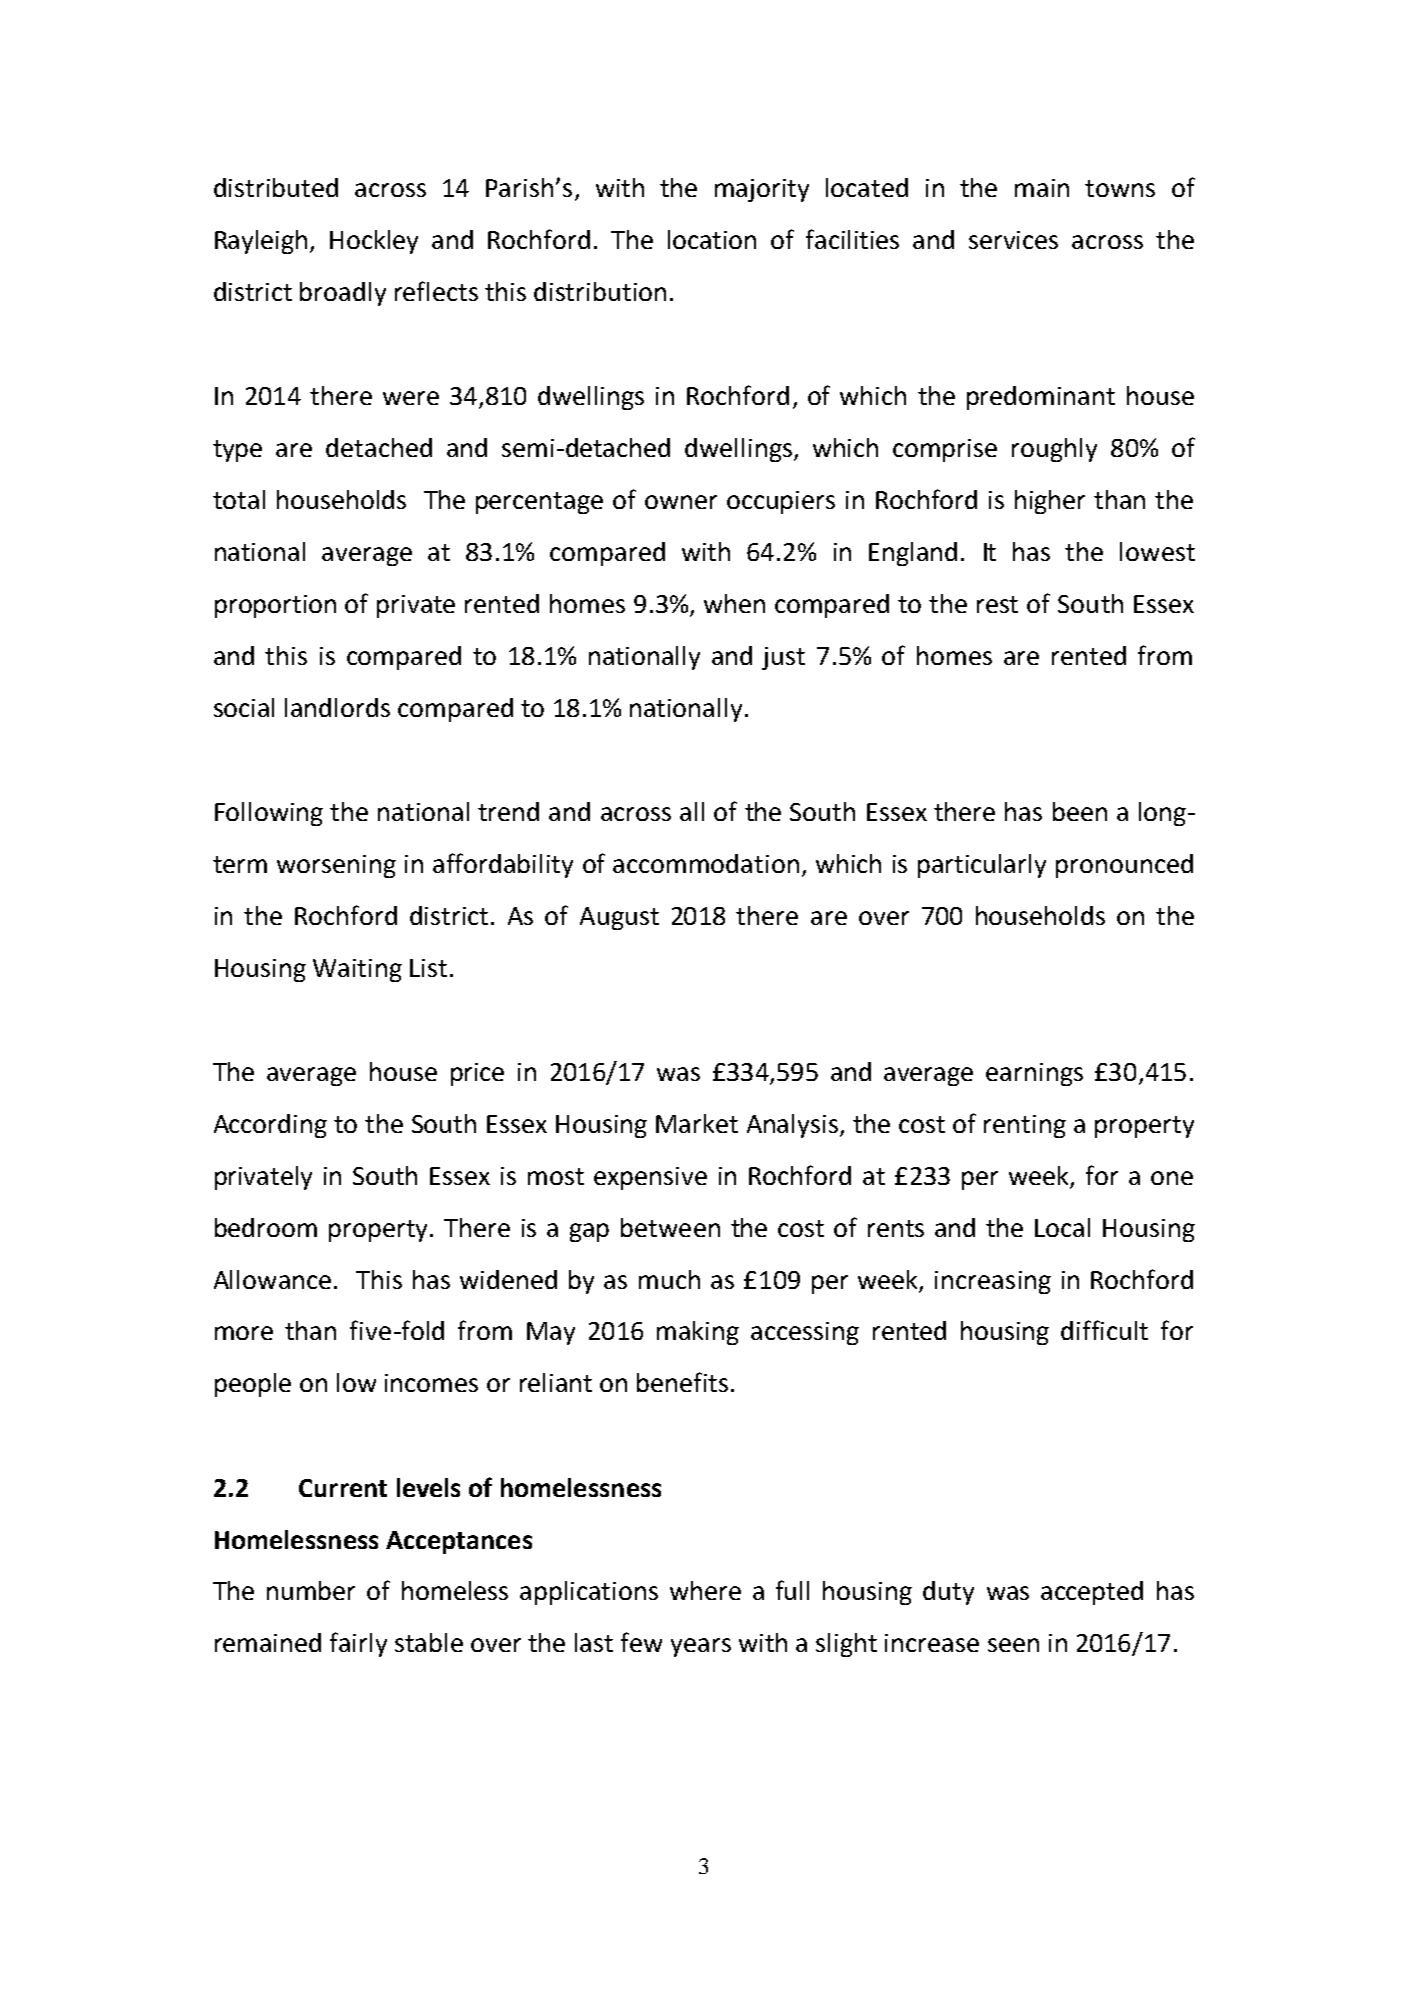 The width and height of the image is (1408, 1991). What do you see at coordinates (1124, 866) in the image?
I see `pronounced` at bounding box center [1124, 866].
